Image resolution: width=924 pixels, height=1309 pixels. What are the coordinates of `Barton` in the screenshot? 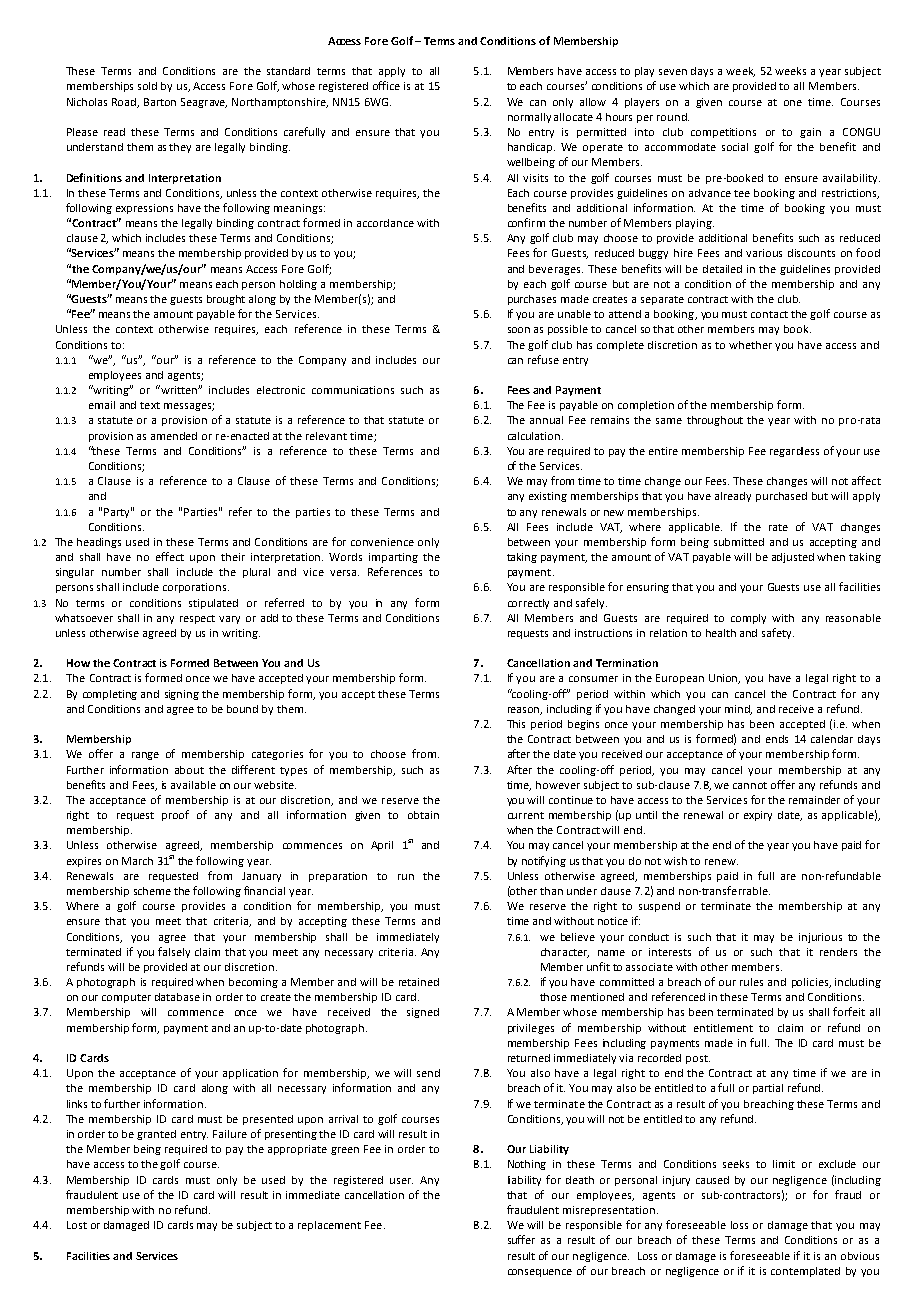 It's located at (160, 102).
